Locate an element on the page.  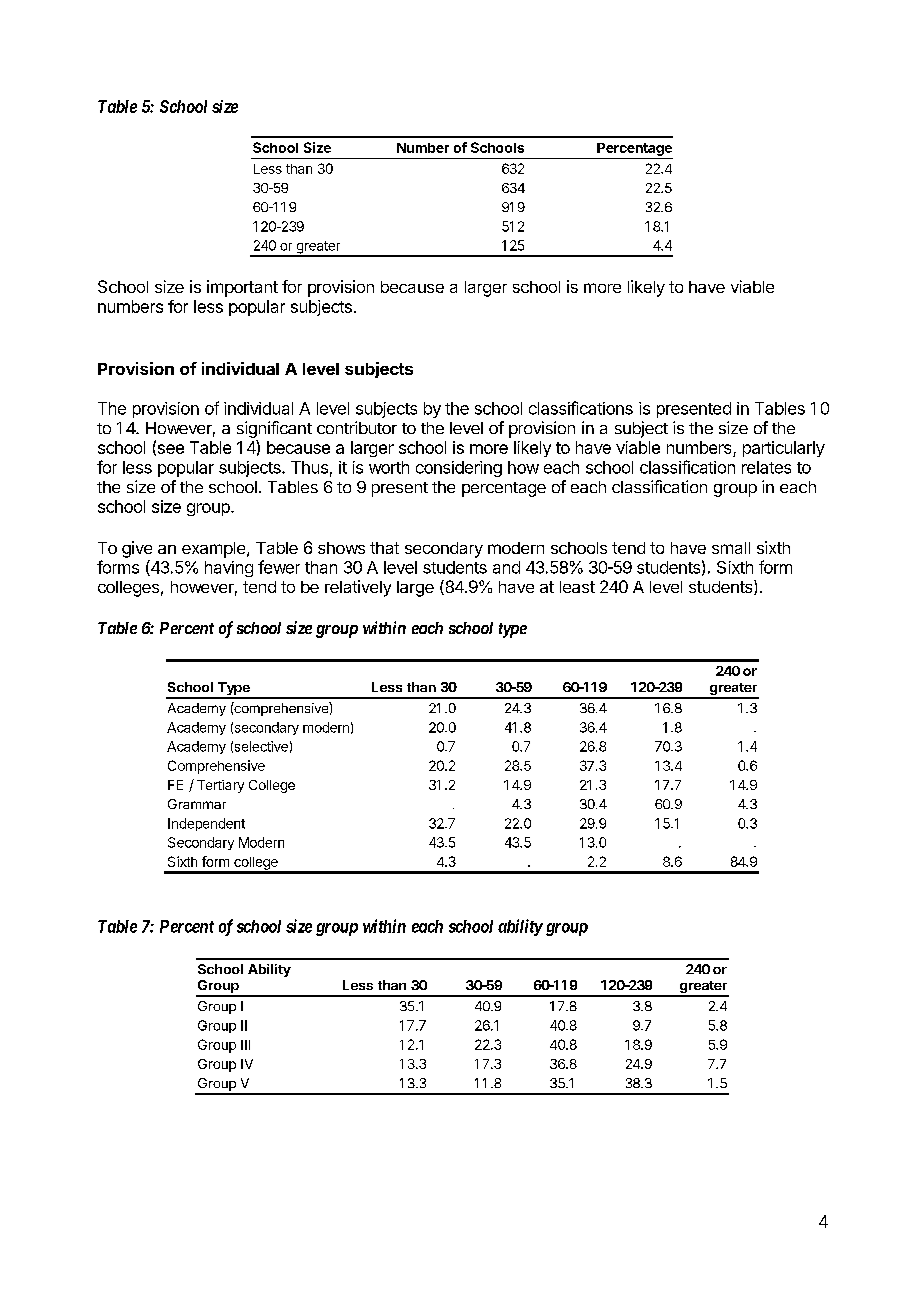
contributor is located at coordinates (357, 427).
